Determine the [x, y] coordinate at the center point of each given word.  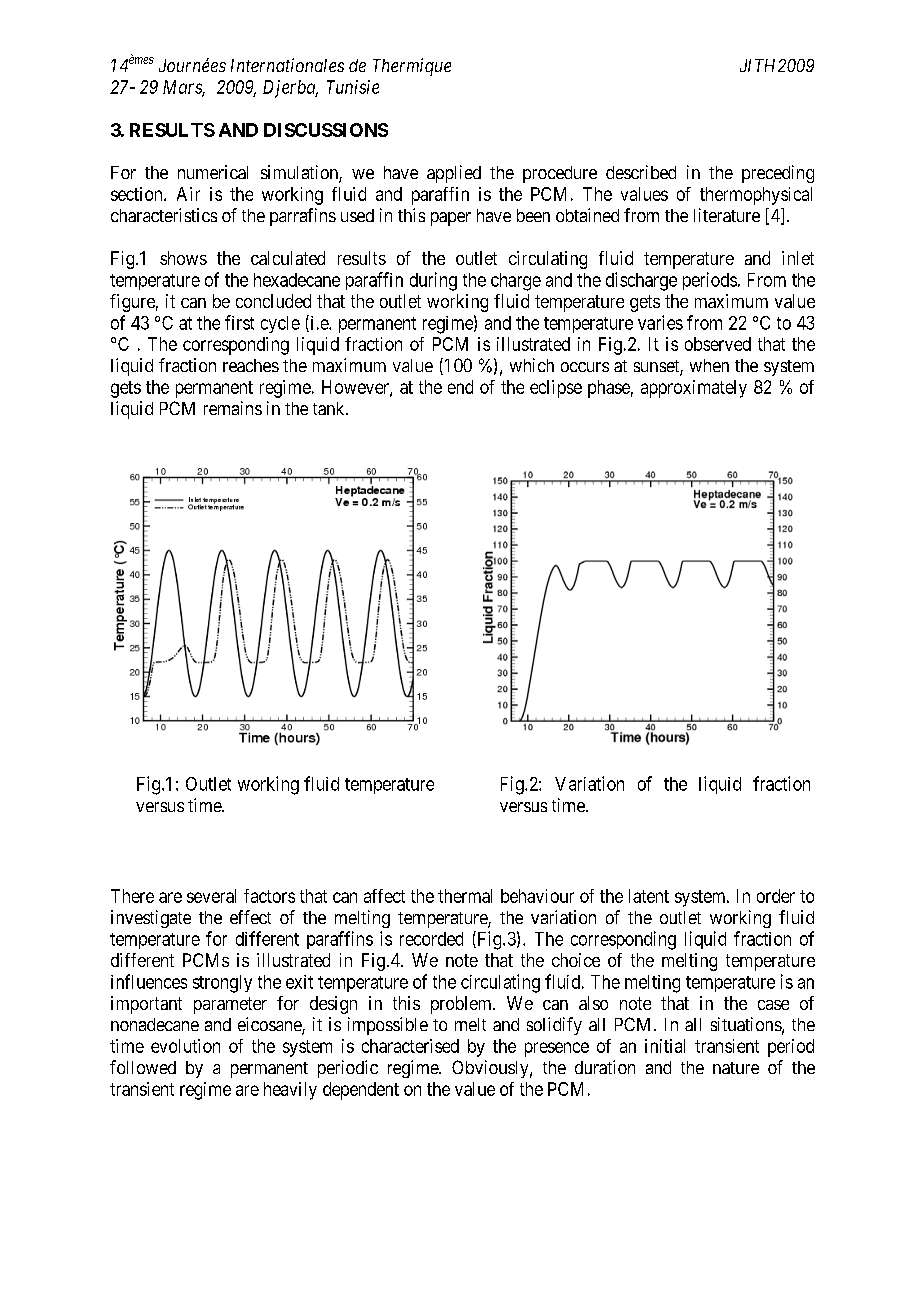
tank [330, 408]
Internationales [287, 65]
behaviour [537, 896]
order [776, 896]
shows [183, 258]
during [433, 281]
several [211, 896]
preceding [778, 174]
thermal [465, 896]
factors [269, 896]
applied [454, 174]
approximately [694, 389]
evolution [185, 1046]
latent [649, 896]
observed [718, 344]
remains [233, 408]
